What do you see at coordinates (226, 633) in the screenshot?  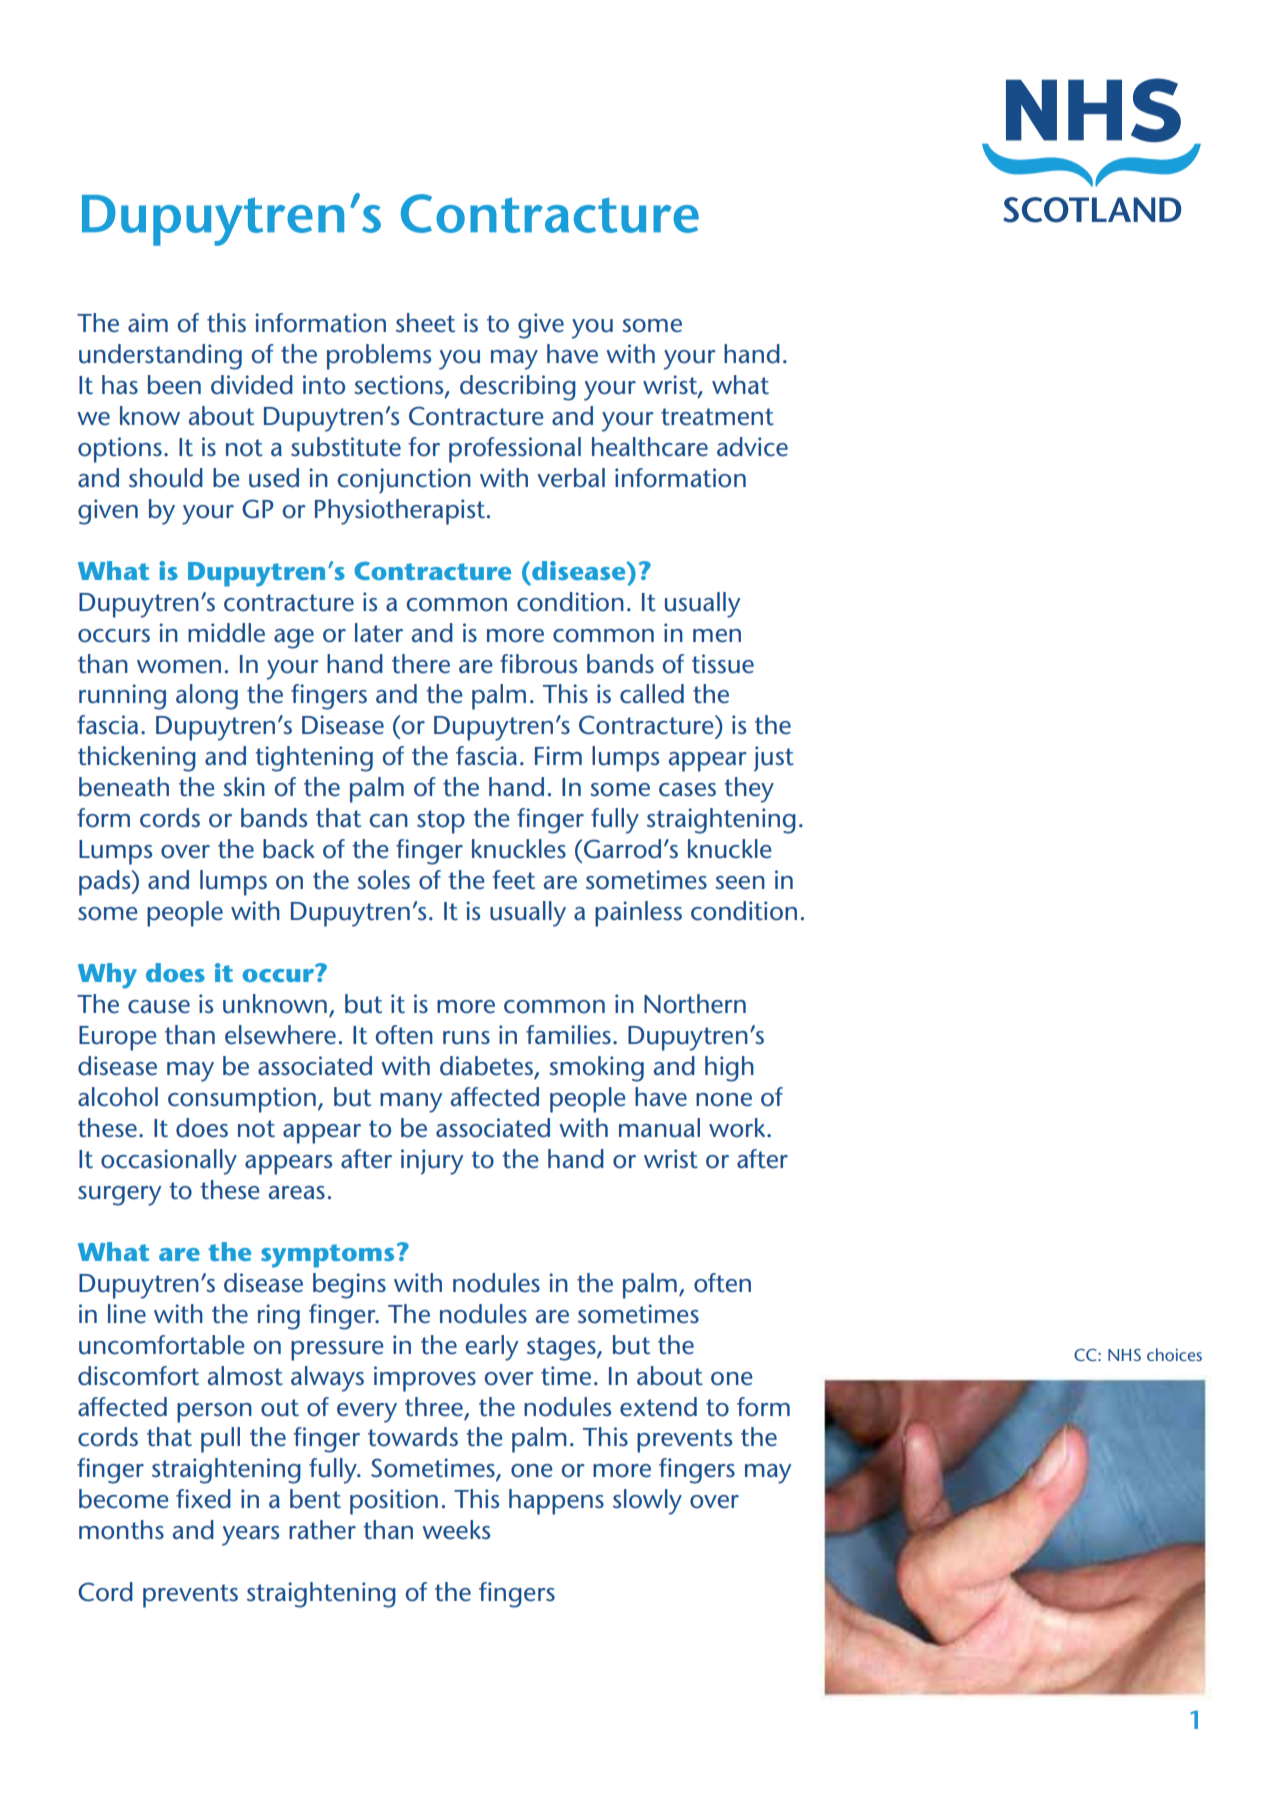 I see `middle` at bounding box center [226, 633].
